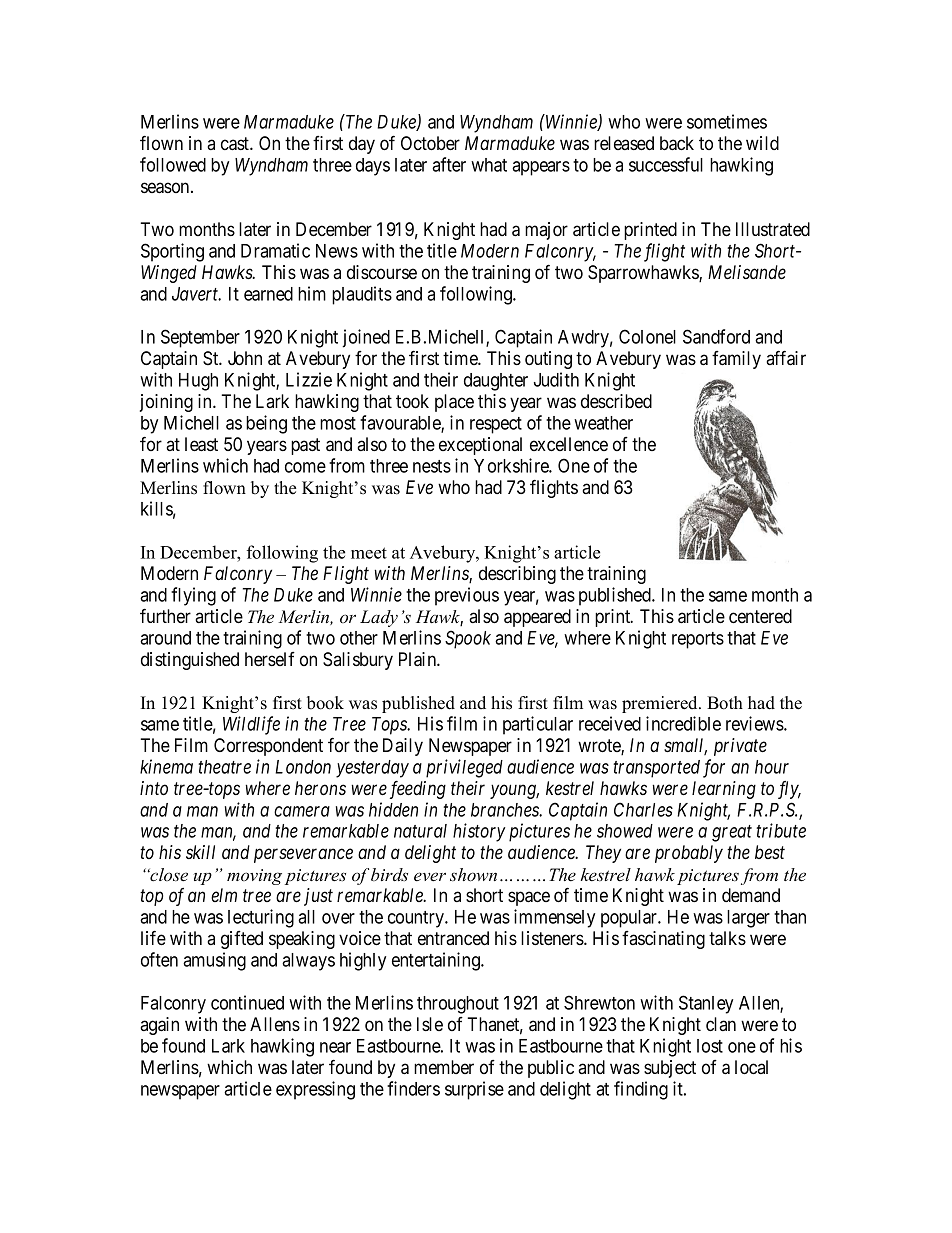  Describe the element at coordinates (444, 1067) in the image. I see `member` at that location.
